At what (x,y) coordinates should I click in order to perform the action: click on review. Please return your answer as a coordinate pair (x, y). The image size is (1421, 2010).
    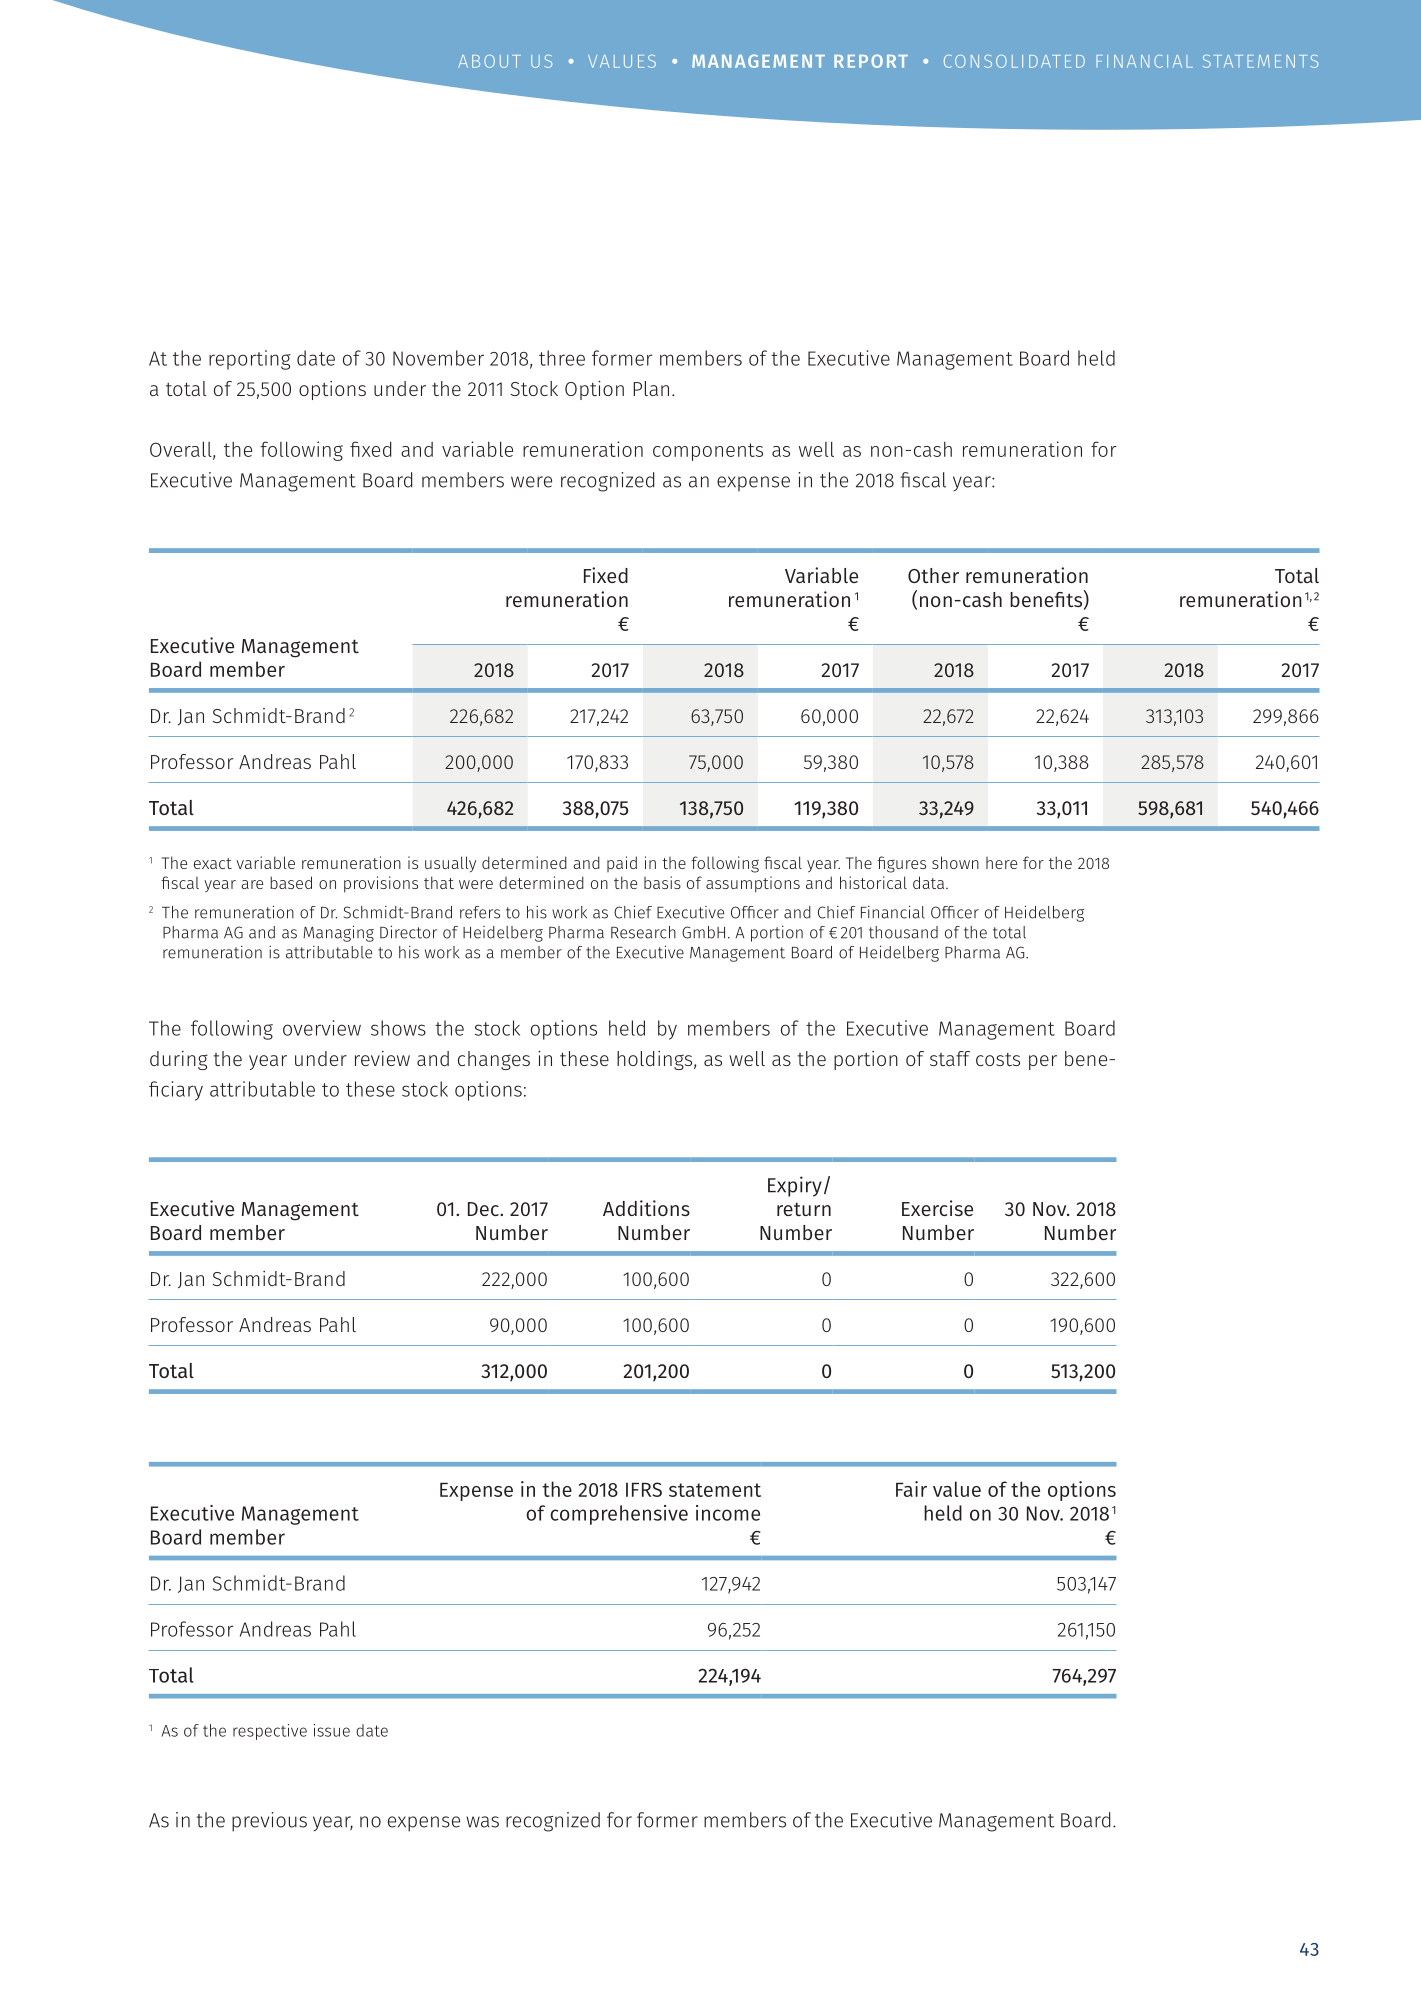
    Looking at the image, I should click on (382, 1058).
